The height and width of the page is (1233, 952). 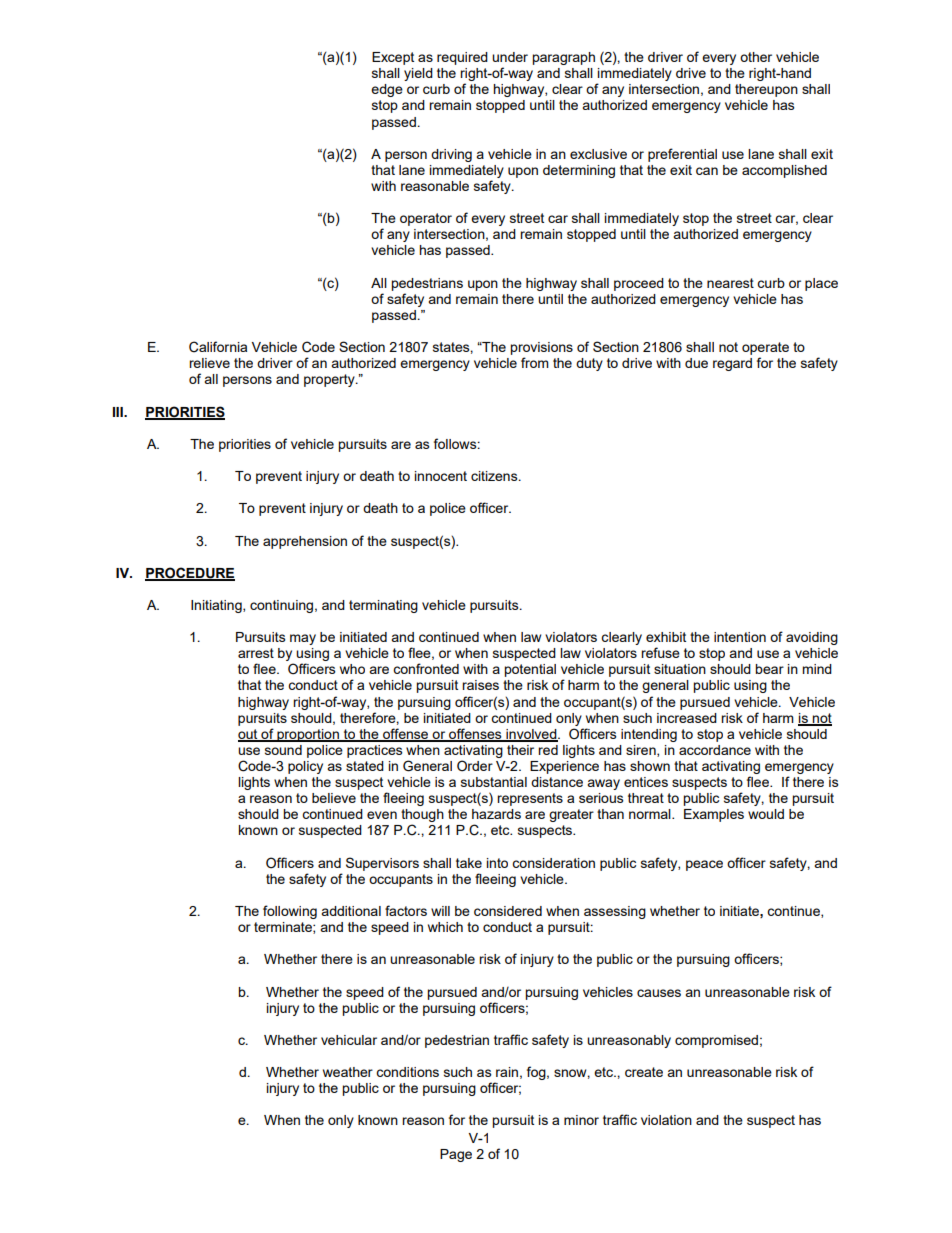 What do you see at coordinates (456, 1155) in the page?
I see `Page` at bounding box center [456, 1155].
